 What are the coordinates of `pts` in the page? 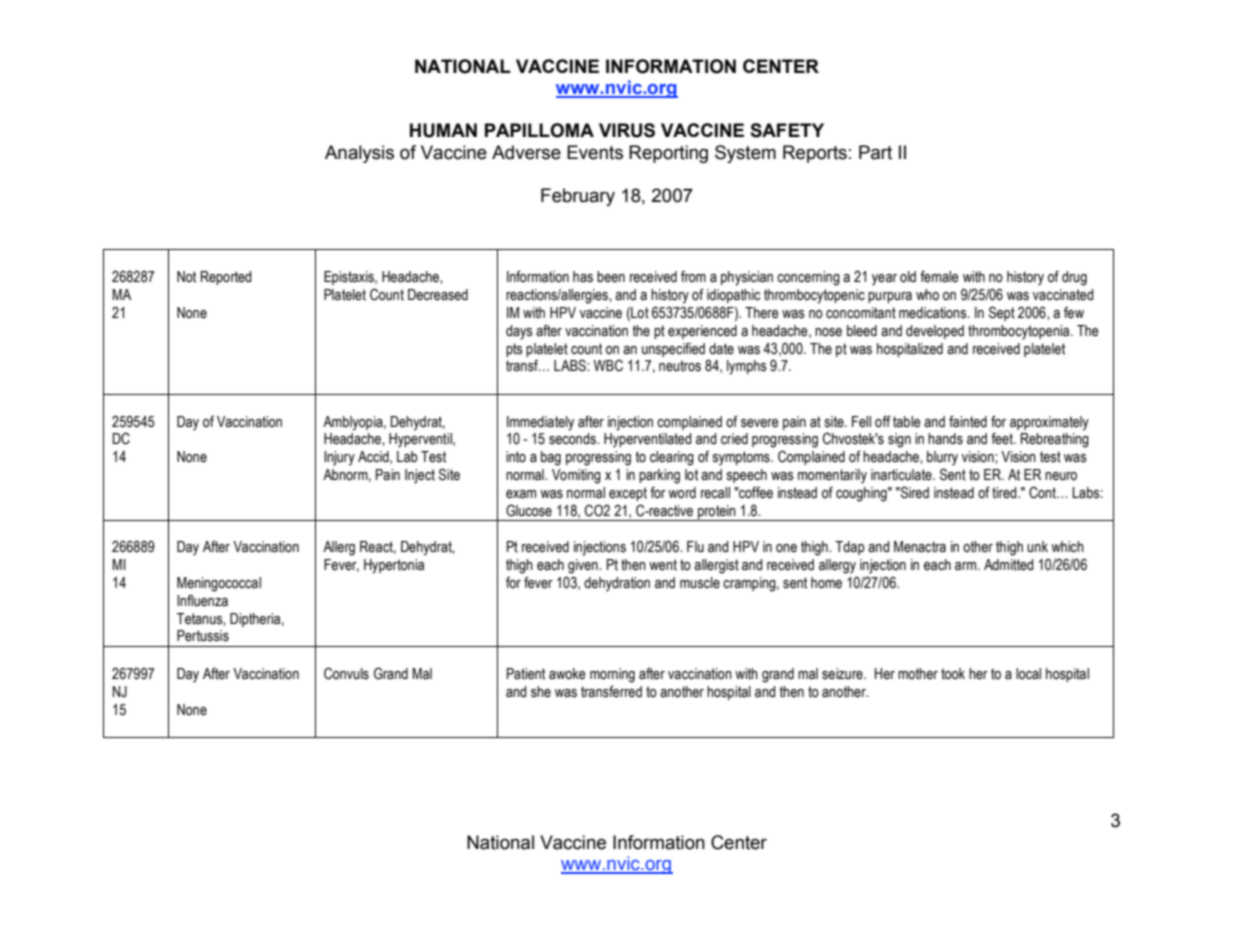 It's located at (514, 350).
